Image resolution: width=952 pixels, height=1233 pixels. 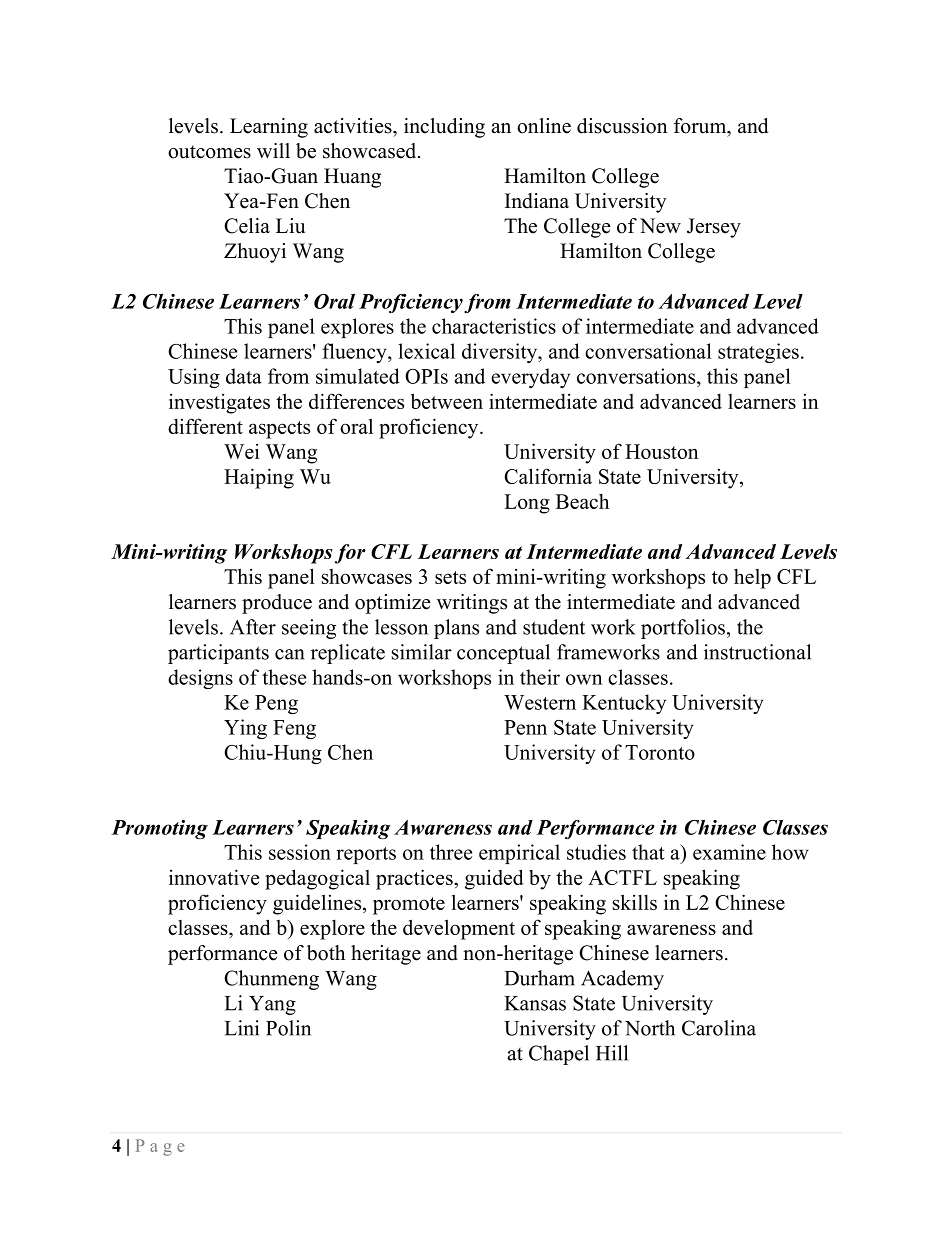 I want to click on Long, so click(x=527, y=504).
